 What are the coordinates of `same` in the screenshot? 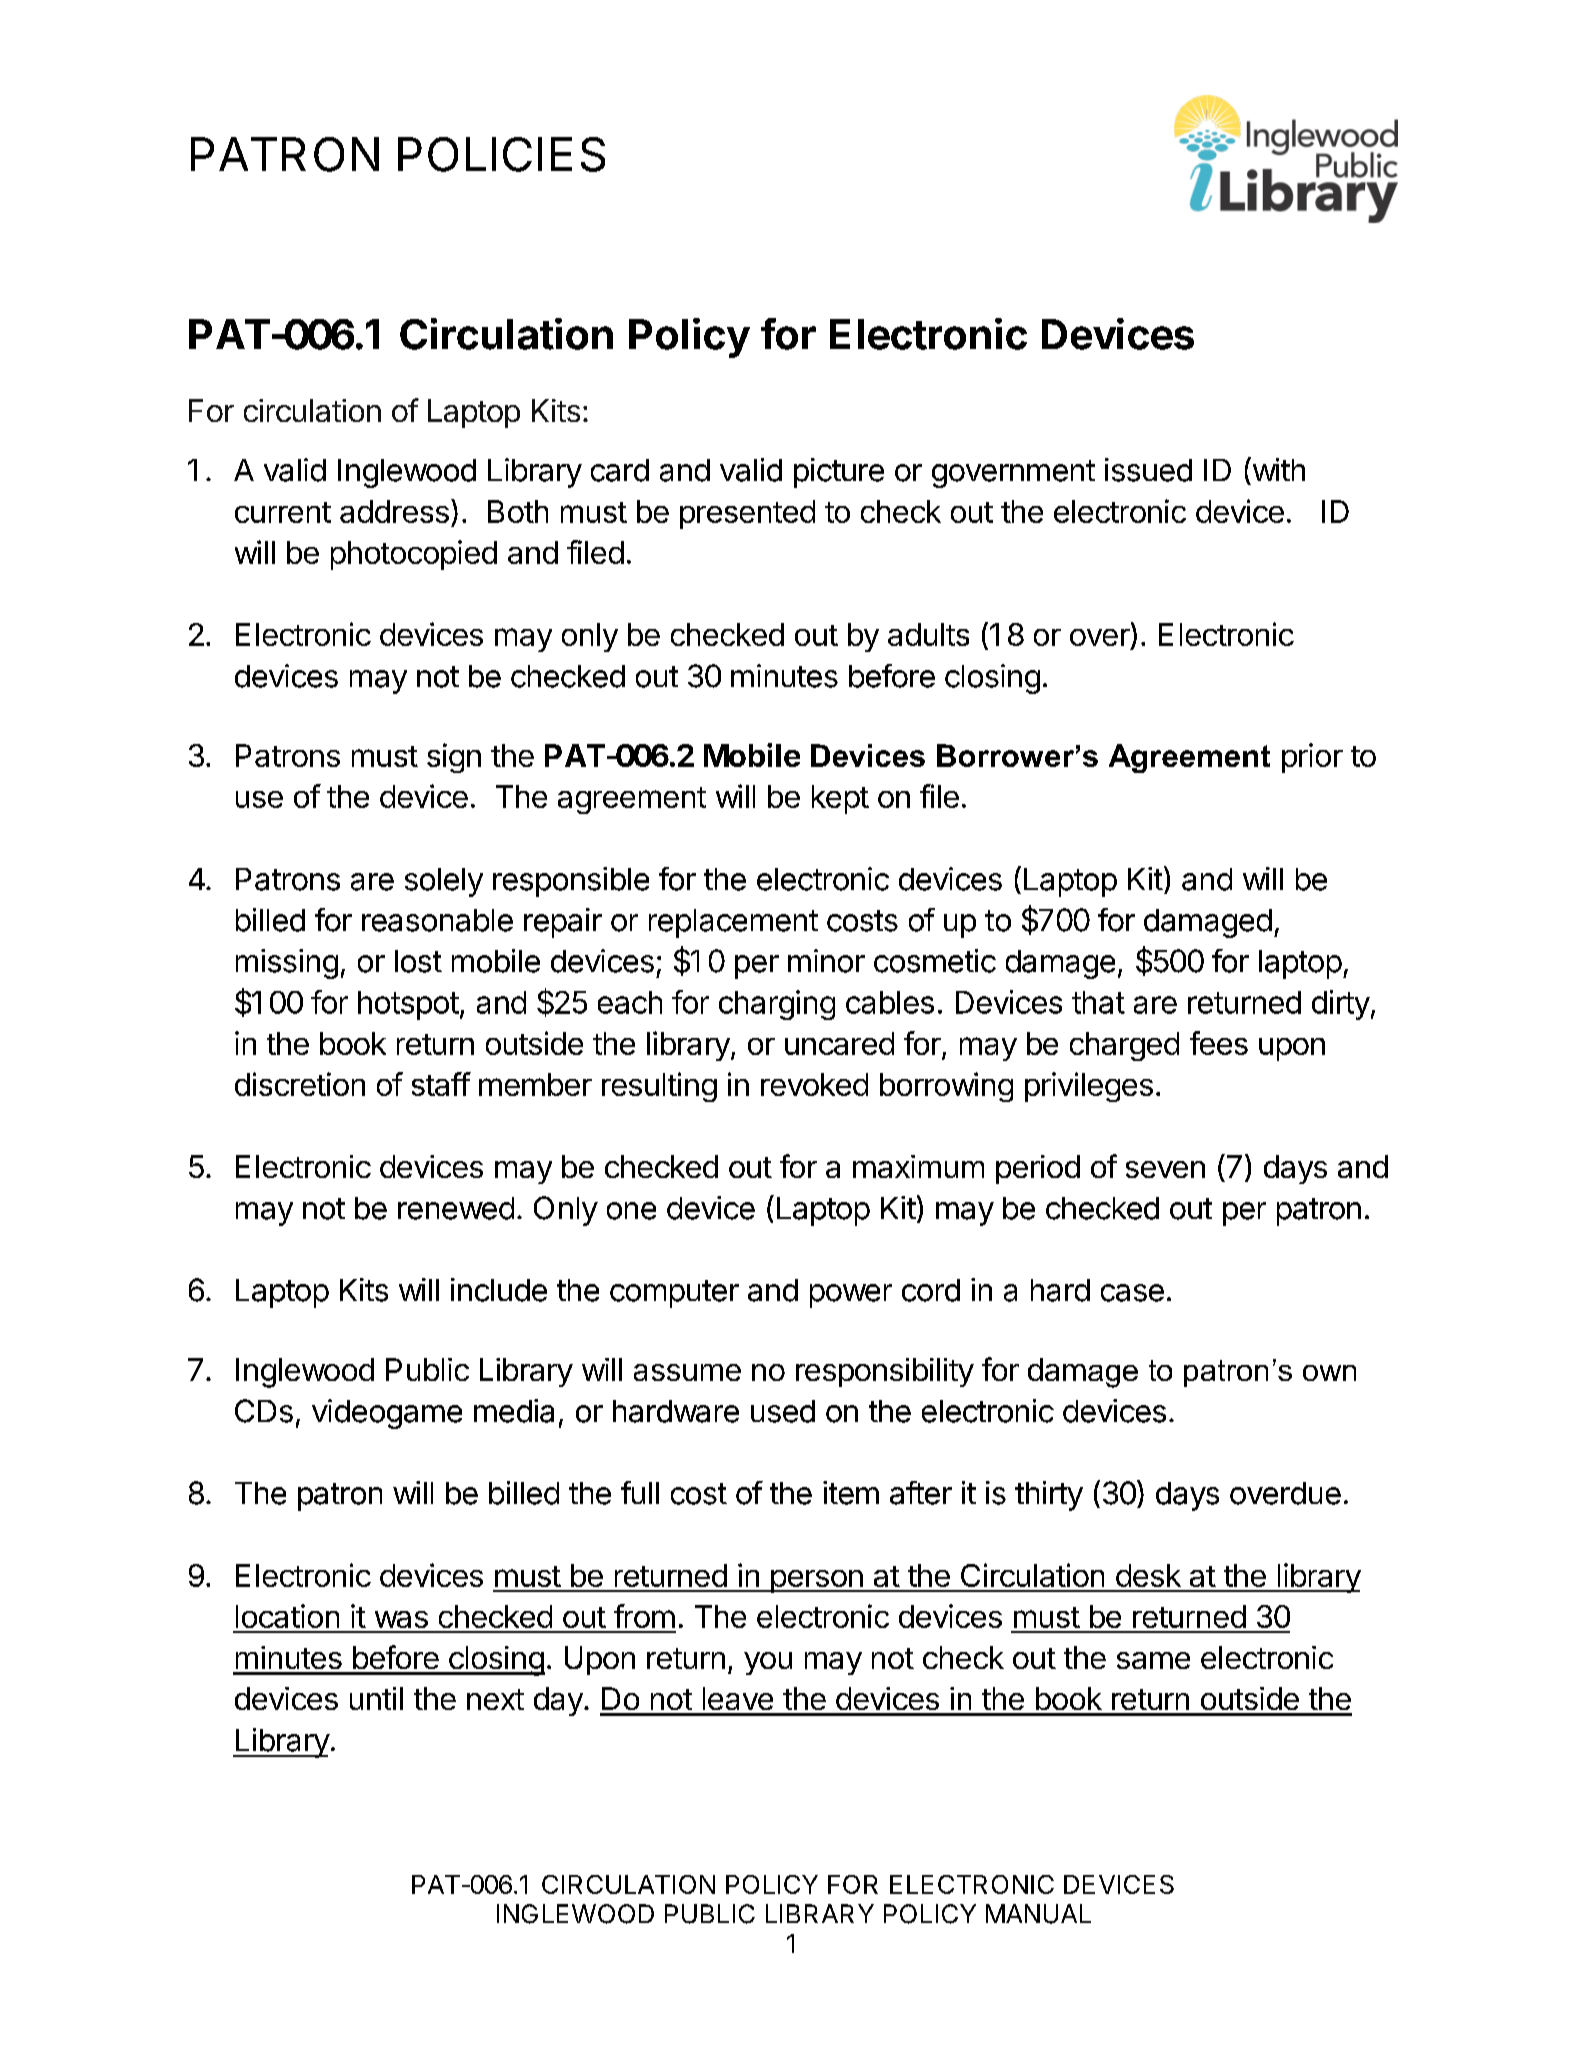 It's located at (1153, 1660).
